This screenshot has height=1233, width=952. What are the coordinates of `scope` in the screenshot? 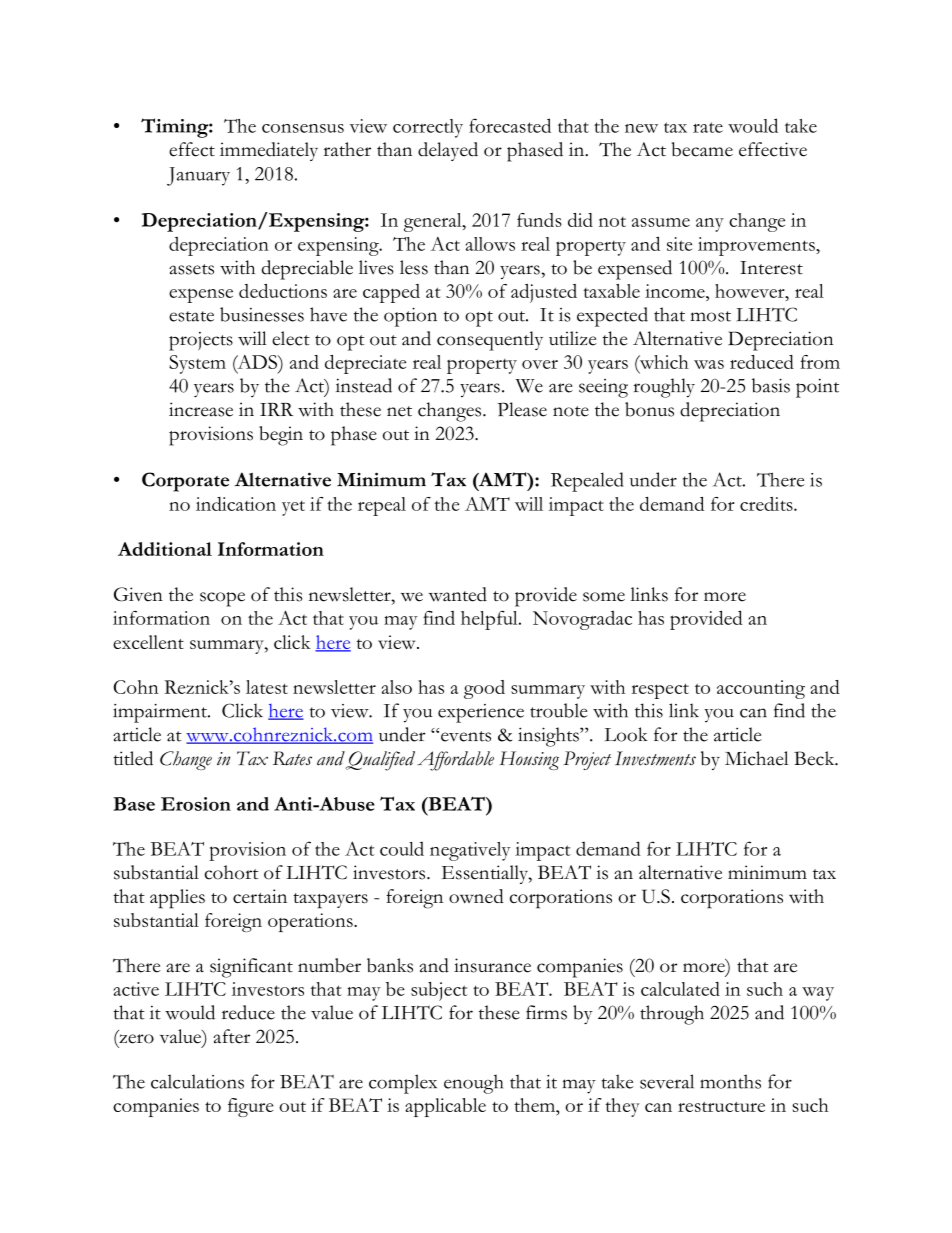 It's located at (222, 599).
